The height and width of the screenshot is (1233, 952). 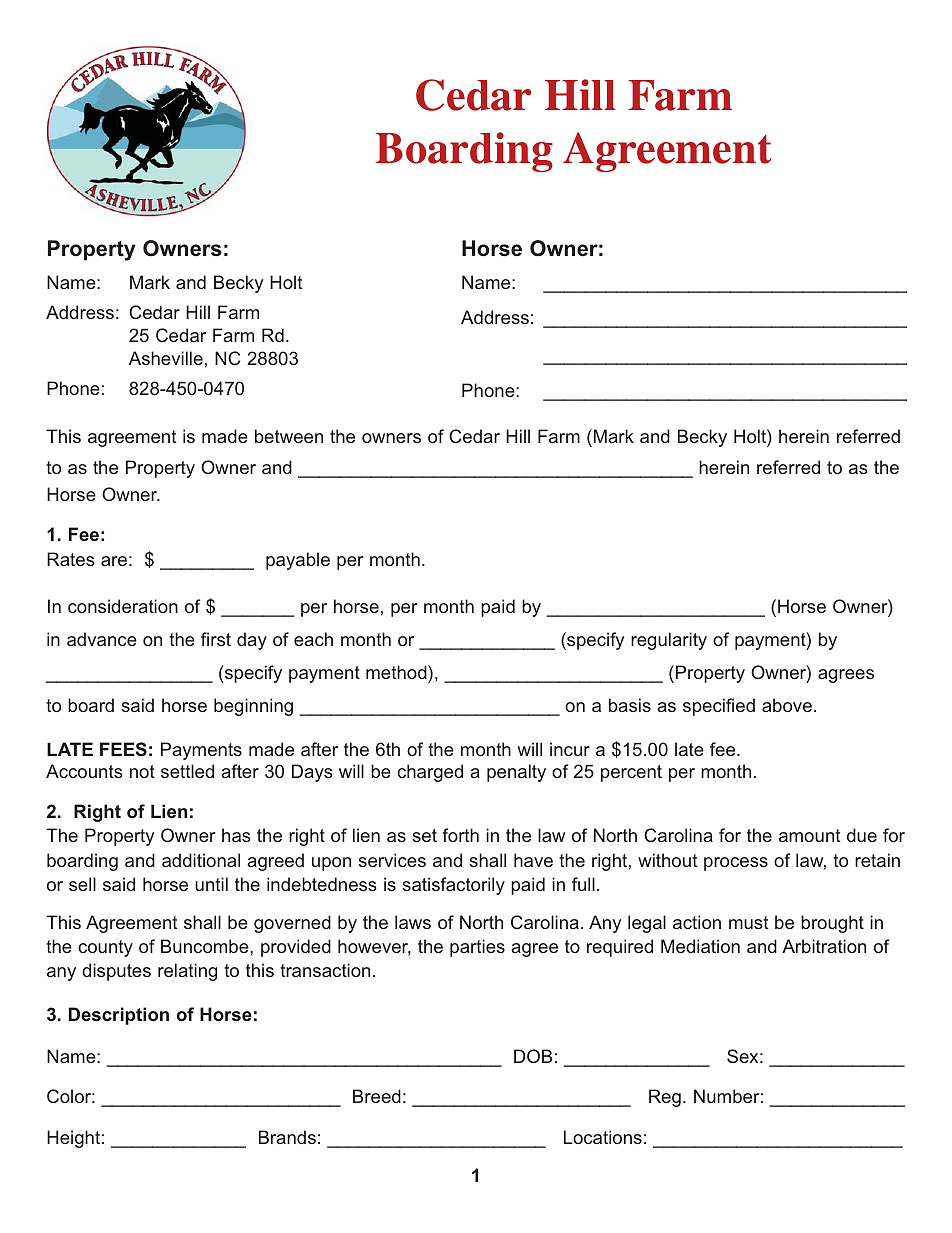 What do you see at coordinates (166, 358) in the screenshot?
I see `Asheville` at bounding box center [166, 358].
